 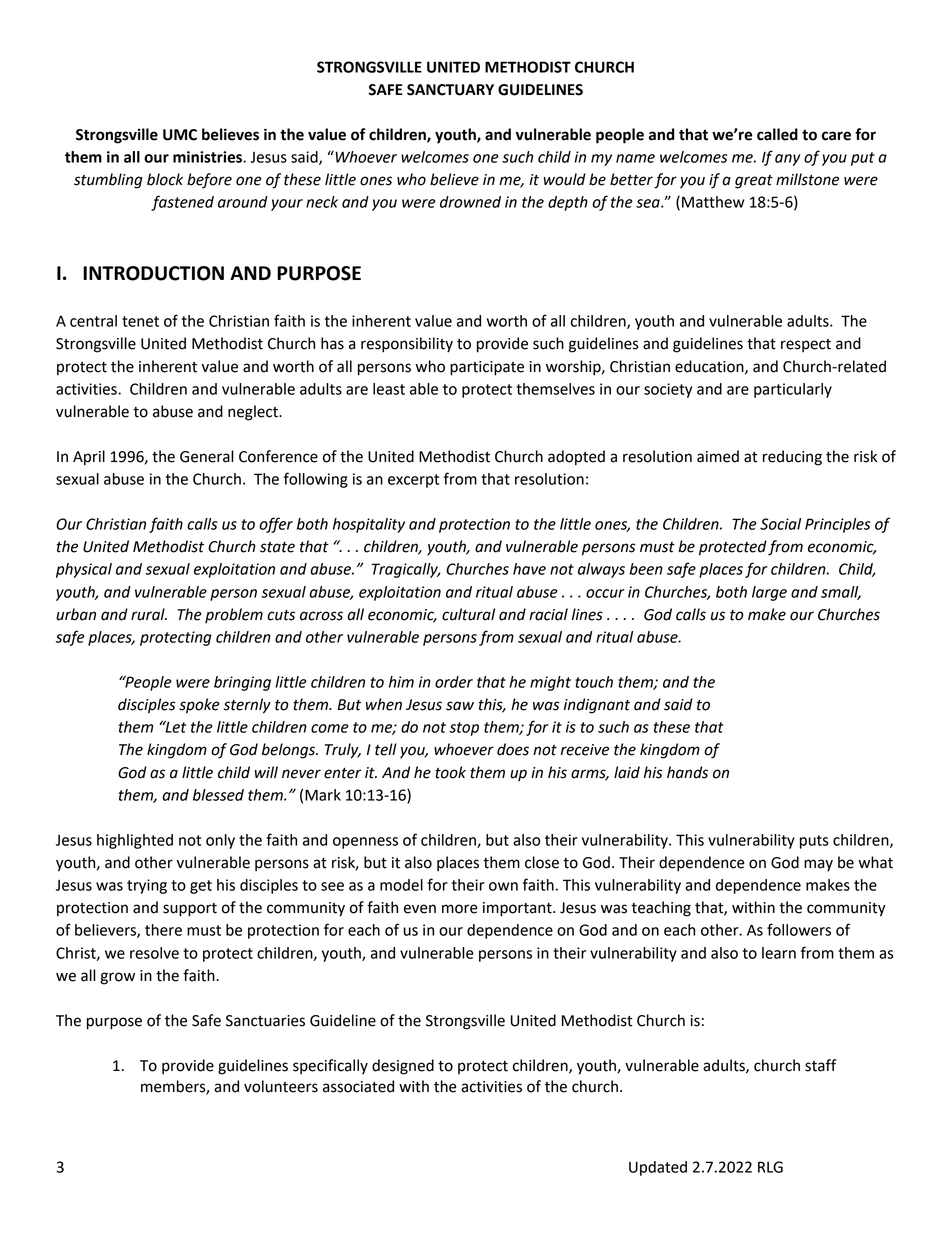 What do you see at coordinates (818, 865) in the document?
I see `may` at bounding box center [818, 865].
